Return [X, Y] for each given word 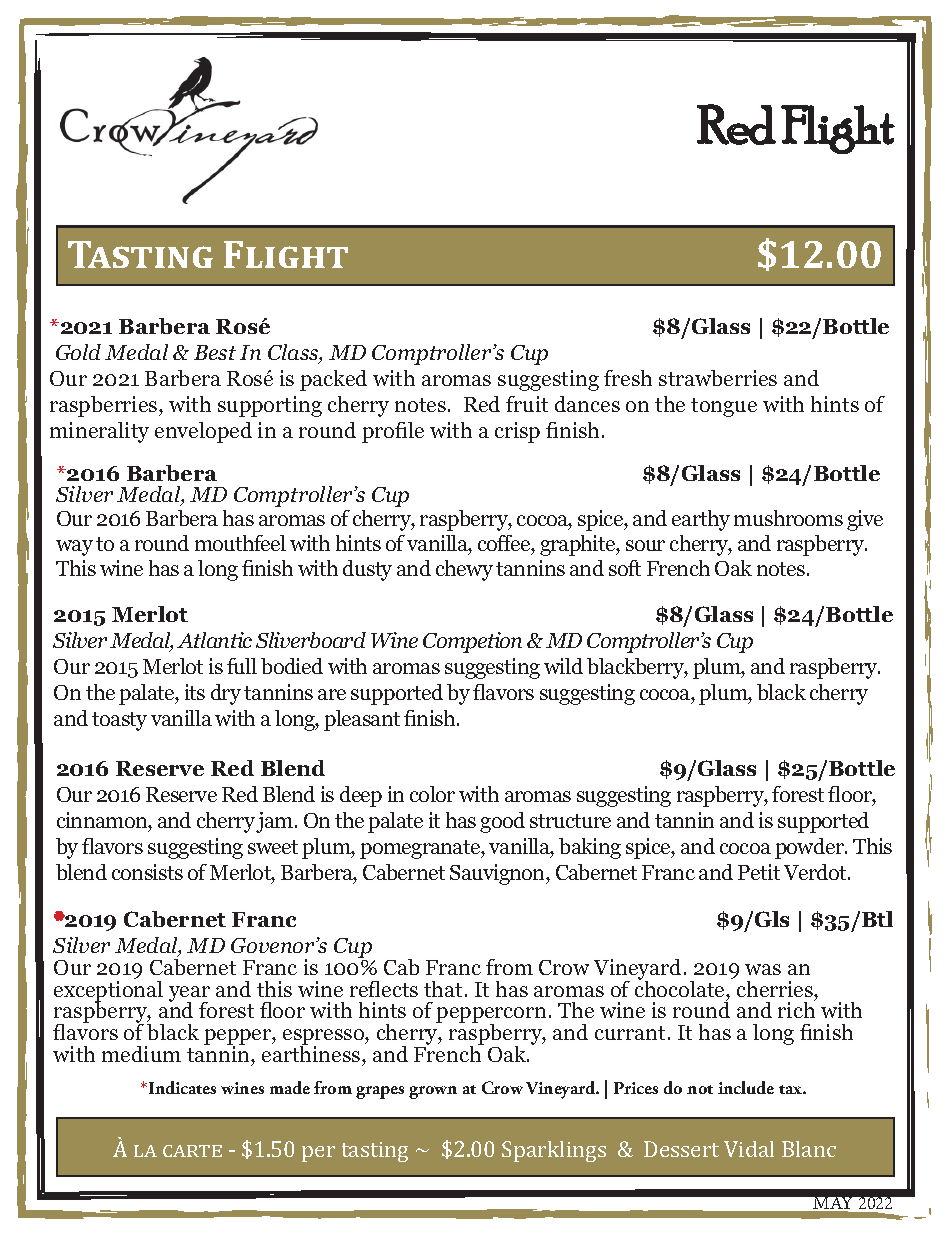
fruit [527, 404]
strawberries [718, 378]
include [746, 1087]
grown [433, 1092]
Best [215, 352]
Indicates [181, 1087]
